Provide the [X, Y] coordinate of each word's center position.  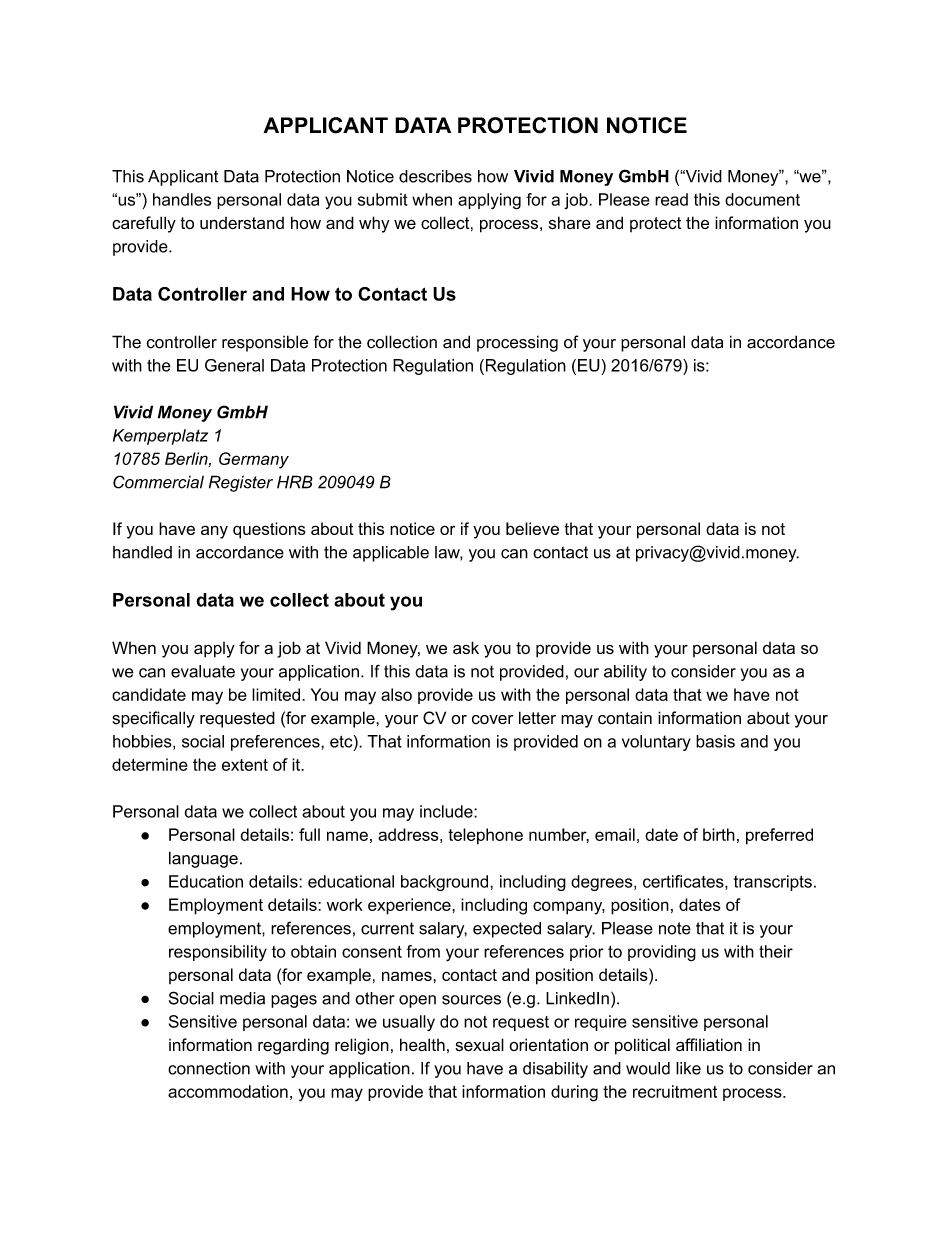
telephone [485, 836]
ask [466, 647]
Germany [254, 460]
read [671, 199]
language [203, 859]
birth [719, 834]
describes [435, 176]
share [570, 223]
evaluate [203, 671]
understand [242, 223]
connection [209, 1068]
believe [532, 528]
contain [625, 718]
